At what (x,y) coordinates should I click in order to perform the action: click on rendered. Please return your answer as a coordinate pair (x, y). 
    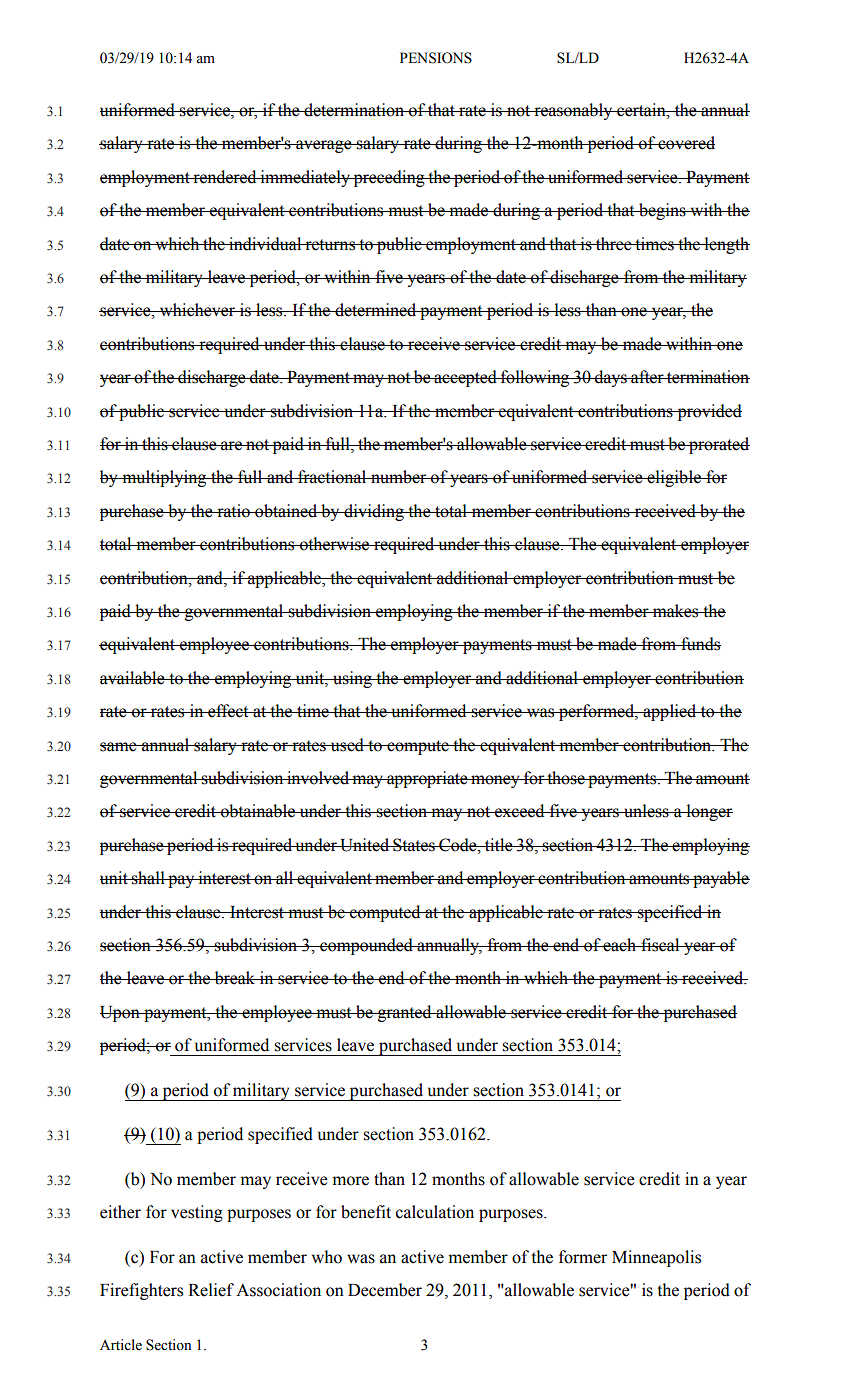
    Looking at the image, I should click on (225, 177).
